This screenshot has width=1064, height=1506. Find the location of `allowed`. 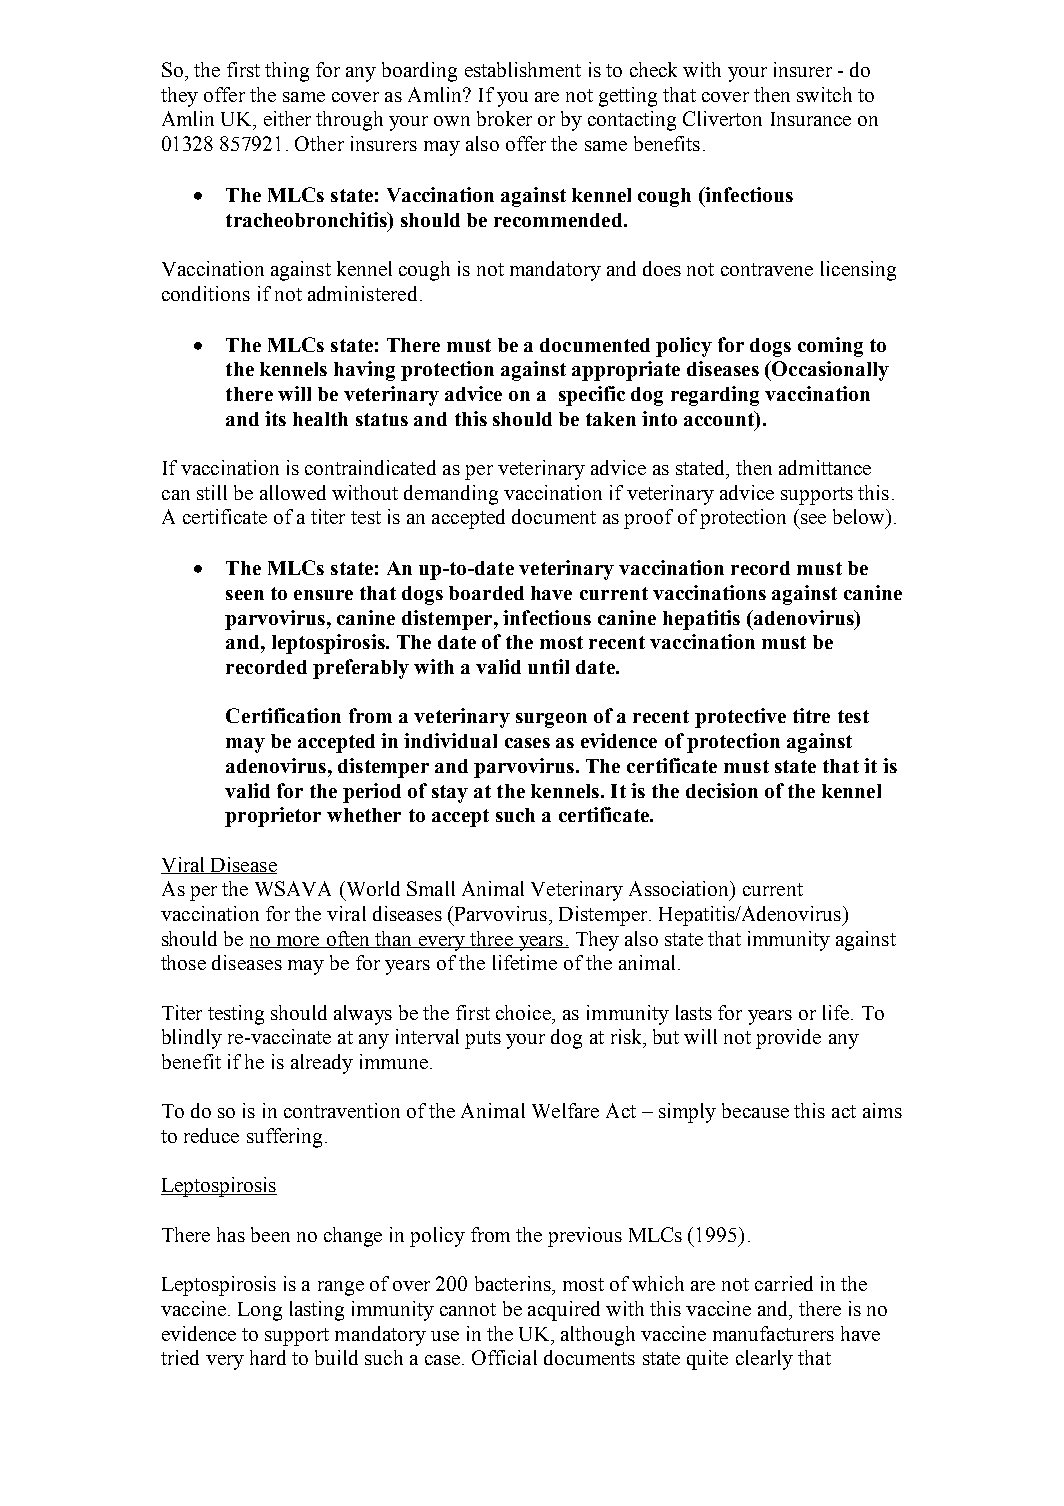

allowed is located at coordinates (293, 492).
